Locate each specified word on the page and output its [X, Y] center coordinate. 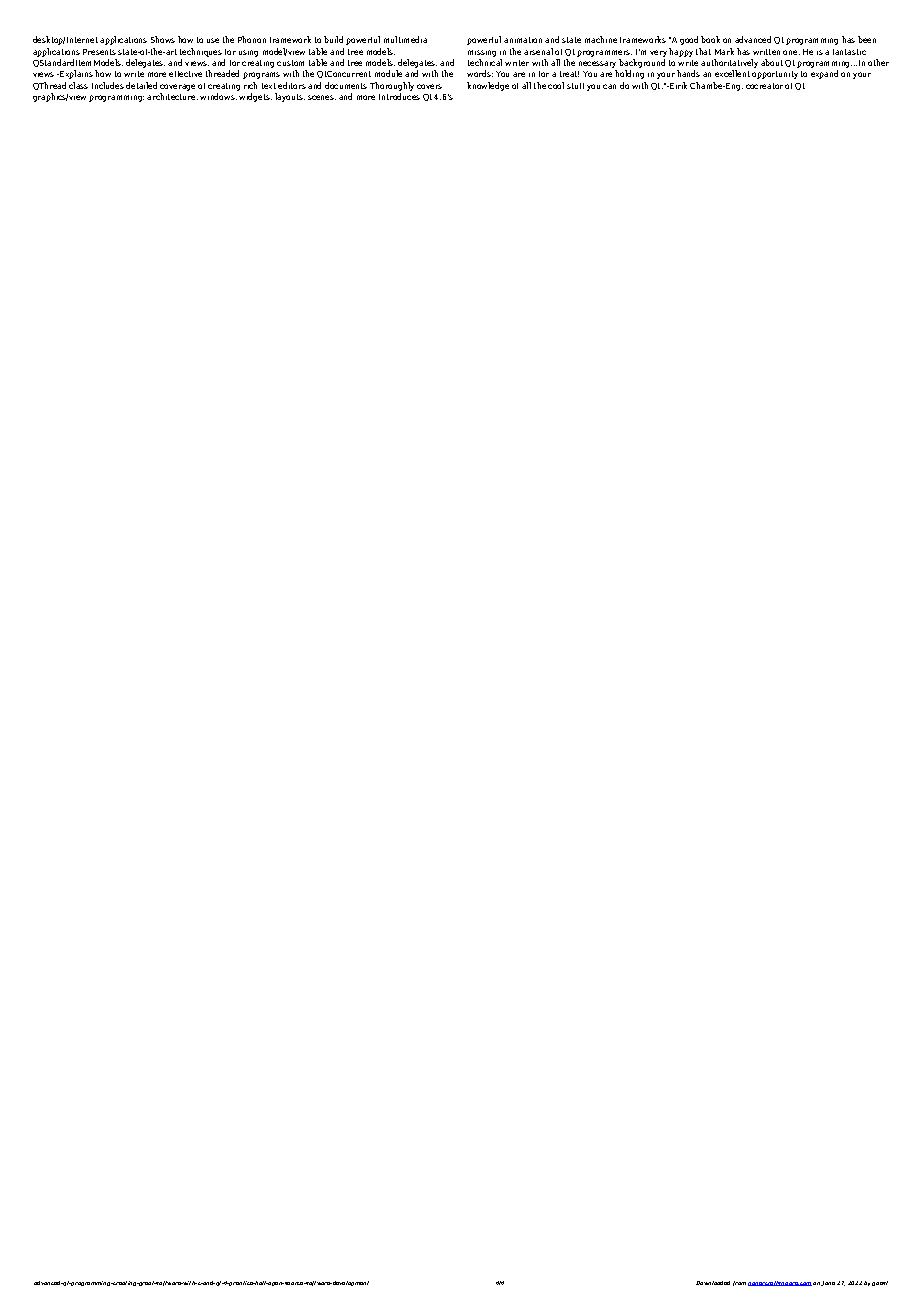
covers [429, 86]
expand [824, 74]
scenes [322, 97]
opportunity [775, 75]
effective [185, 74]
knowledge [488, 86]
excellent [732, 73]
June [828, 1283]
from [739, 1283]
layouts [290, 97]
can [609, 86]
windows [218, 96]
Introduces [399, 96]
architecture [172, 96]
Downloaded [713, 1283]
